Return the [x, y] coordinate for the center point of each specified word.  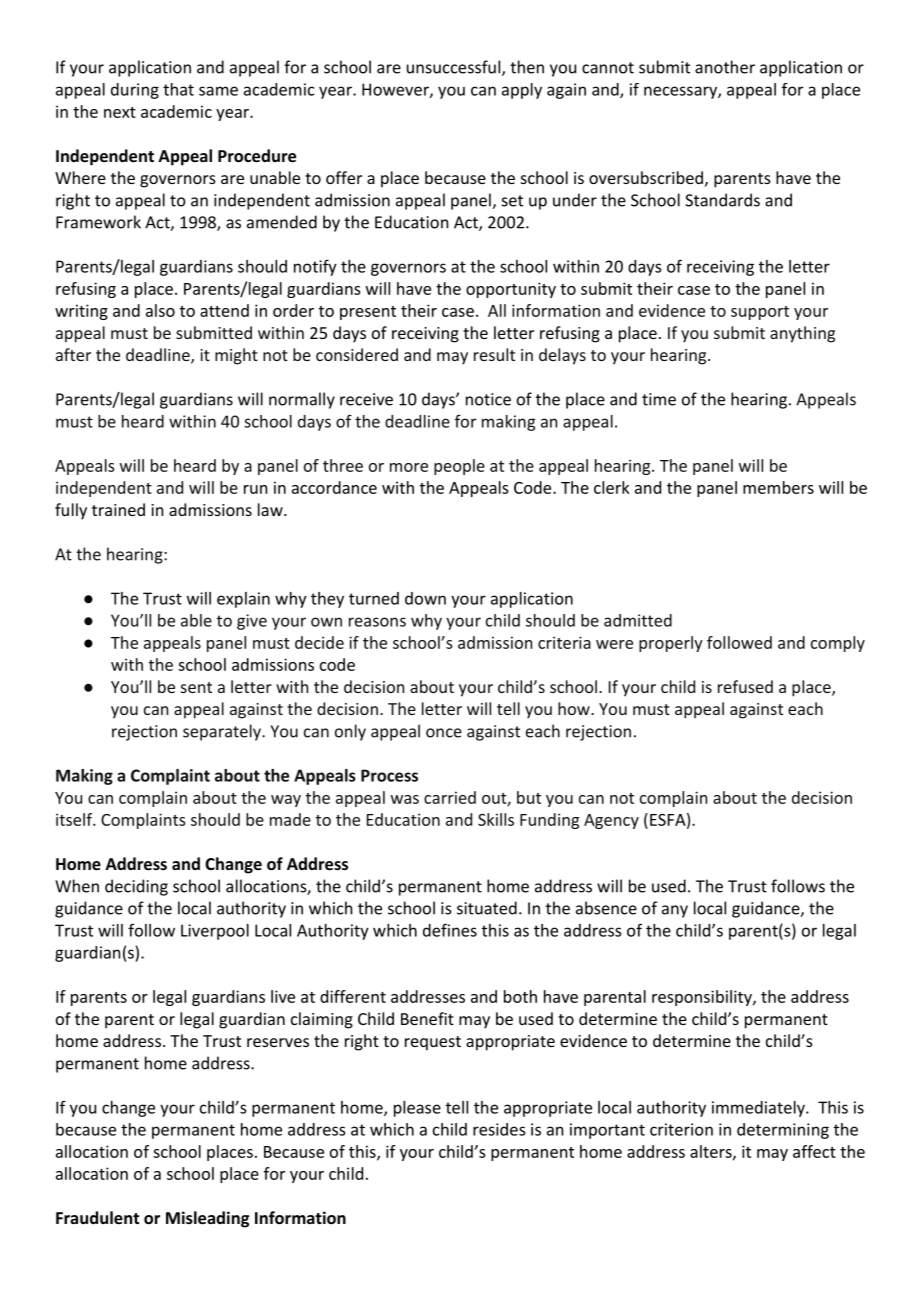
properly [671, 644]
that [178, 89]
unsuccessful [453, 67]
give [252, 622]
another [725, 67]
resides [499, 1129]
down [425, 598]
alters [711, 1151]
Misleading [207, 1219]
